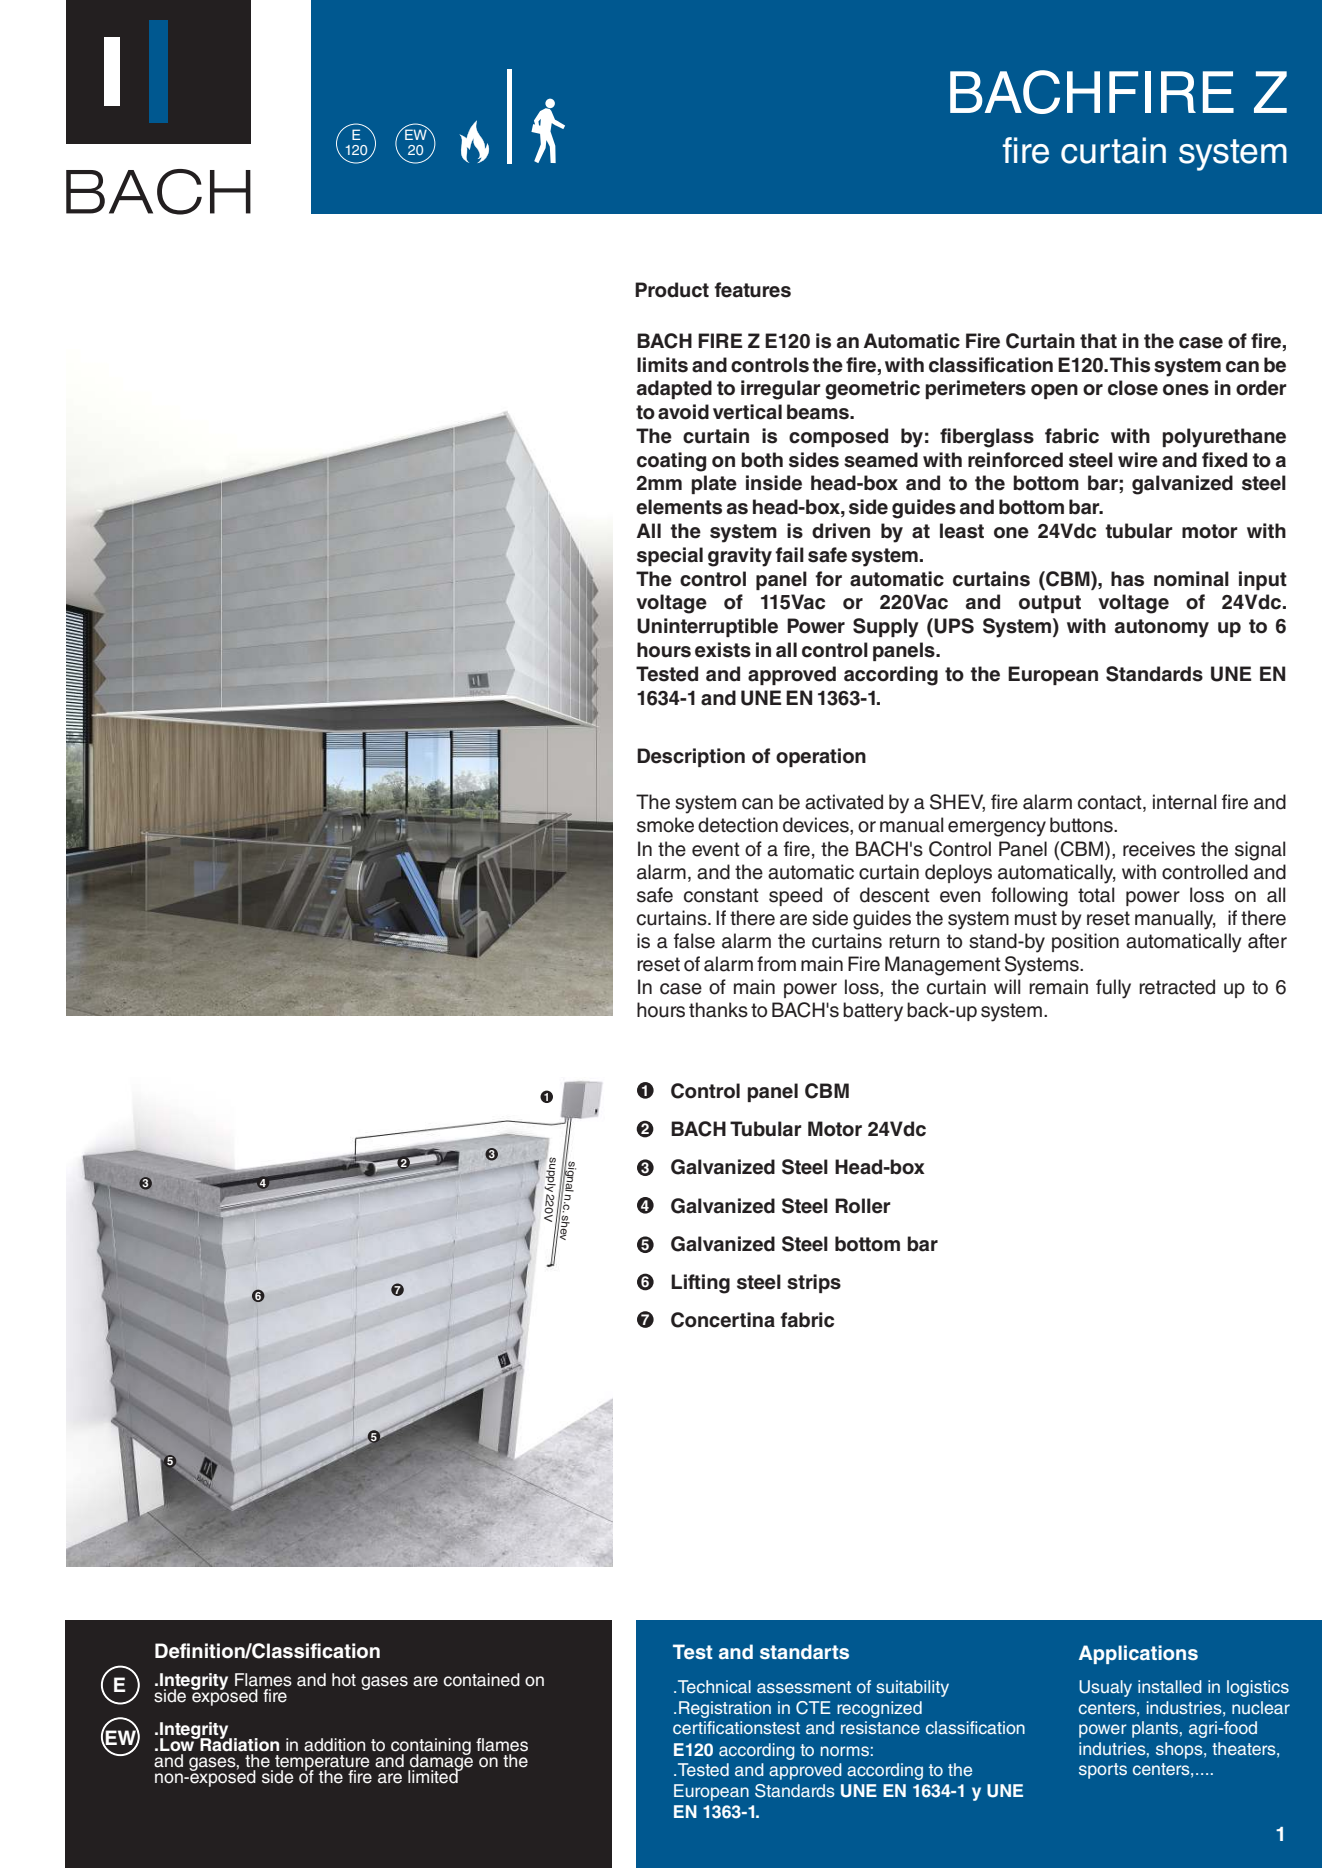  I want to click on Applications, so click(1138, 1654).
